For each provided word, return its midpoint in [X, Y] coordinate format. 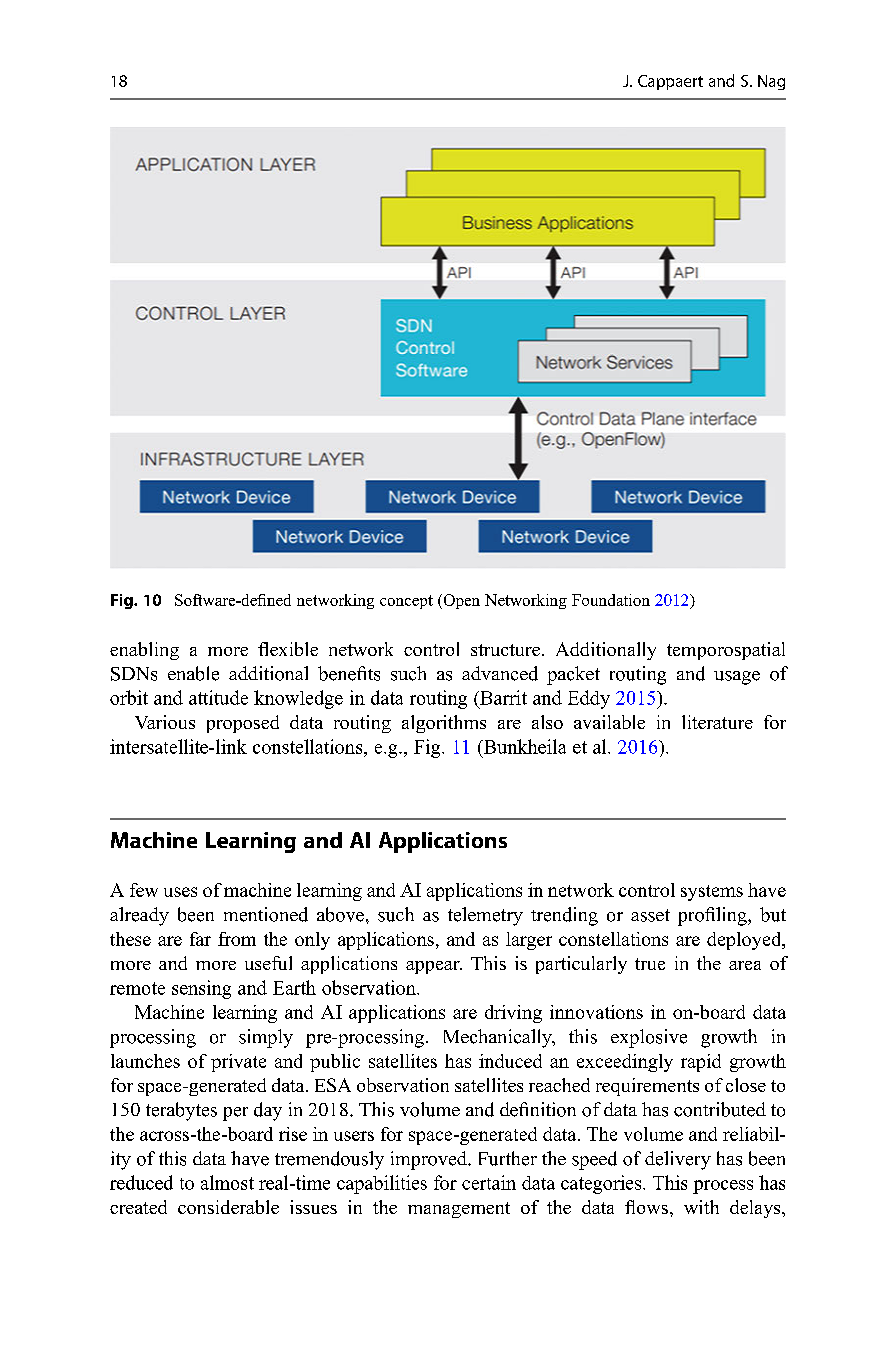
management [459, 1210]
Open [460, 601]
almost [227, 1182]
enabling [144, 651]
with [701, 1207]
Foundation [611, 600]
